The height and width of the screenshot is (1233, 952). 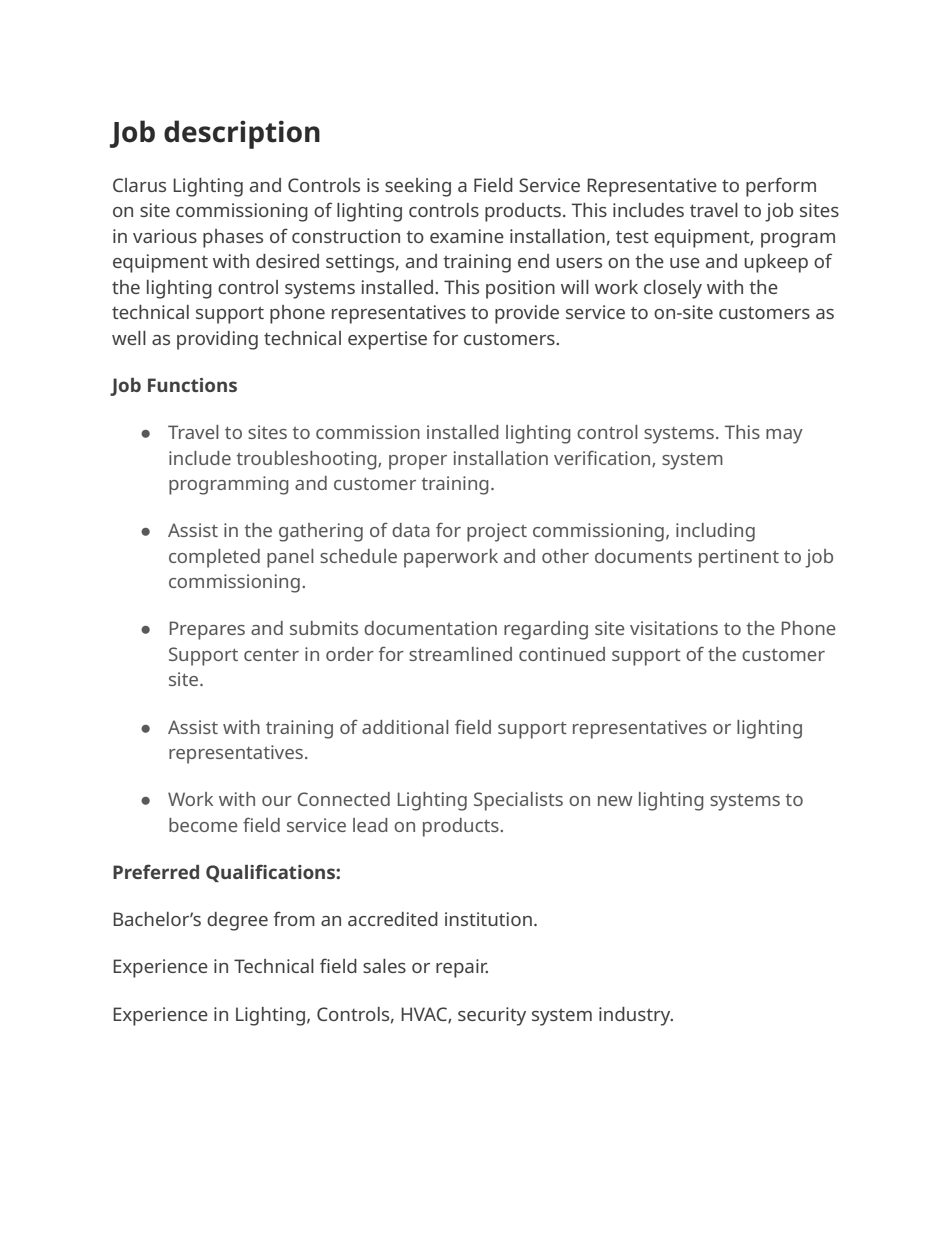 I want to click on seeking, so click(x=418, y=187).
